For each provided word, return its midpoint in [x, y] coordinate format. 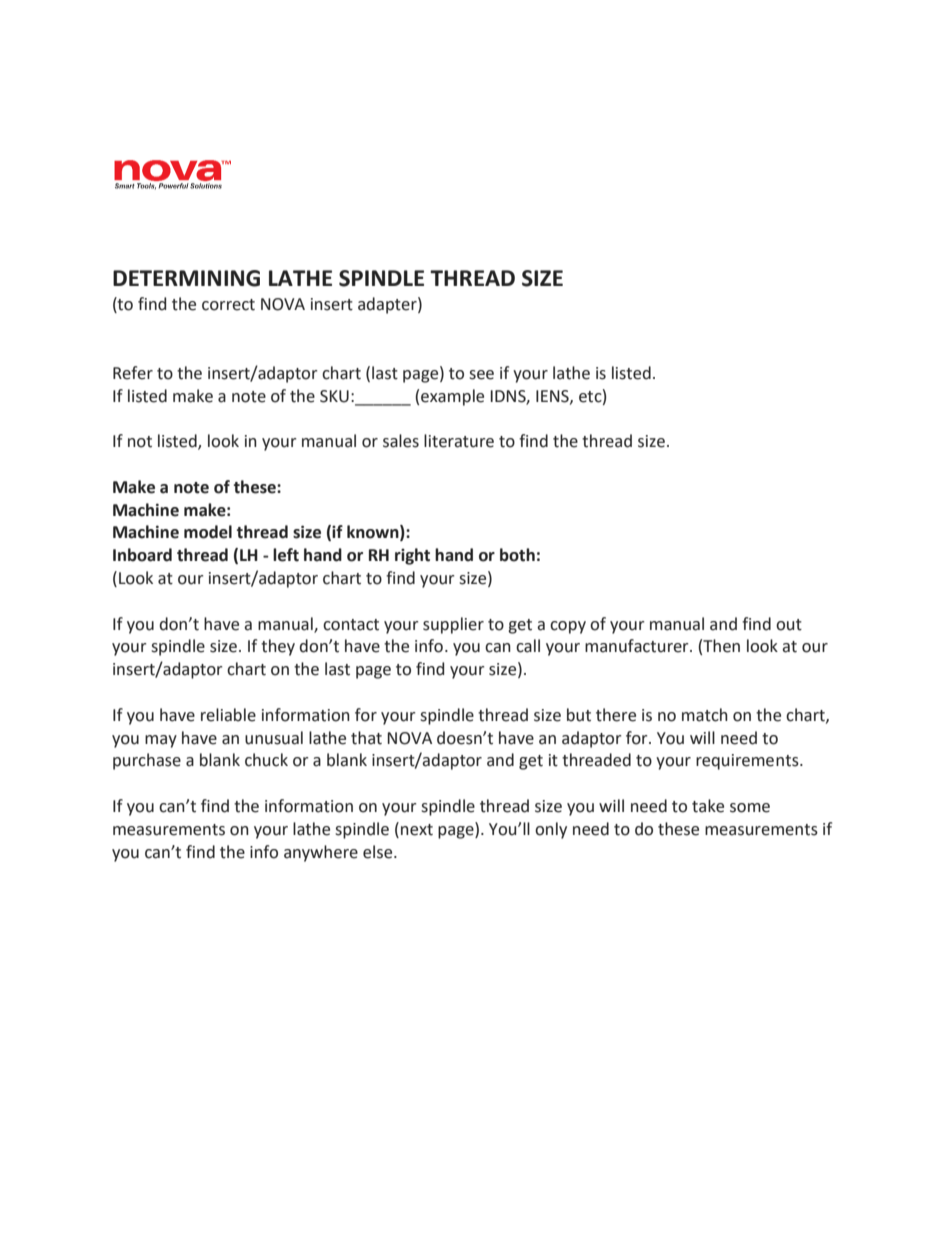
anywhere [321, 853]
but [579, 715]
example [452, 397]
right [412, 556]
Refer [133, 373]
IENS [553, 397]
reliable [228, 715]
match [705, 715]
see [481, 375]
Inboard [142, 555]
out [789, 625]
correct [228, 305]
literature [459, 441]
